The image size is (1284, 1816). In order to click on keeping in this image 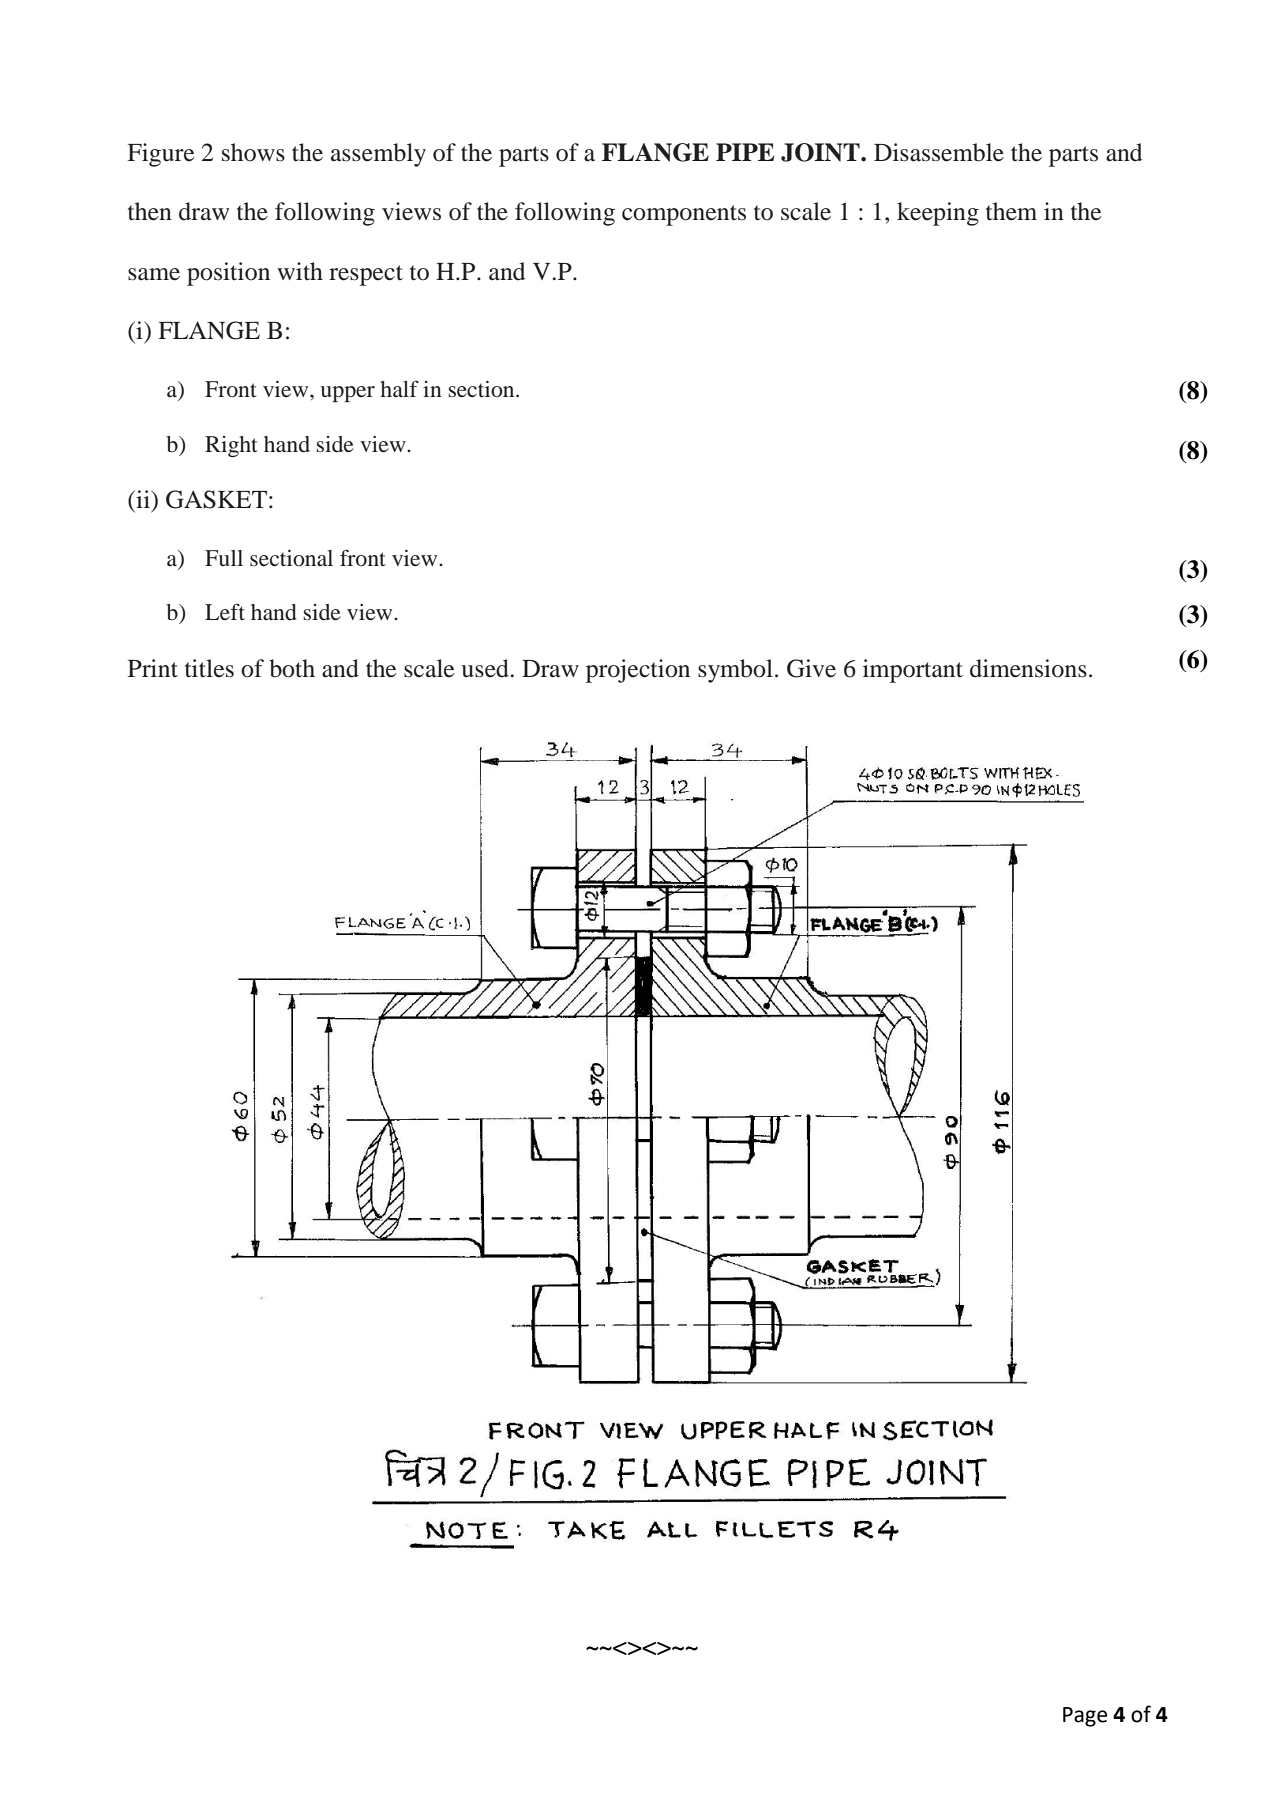, I will do `click(938, 214)`.
